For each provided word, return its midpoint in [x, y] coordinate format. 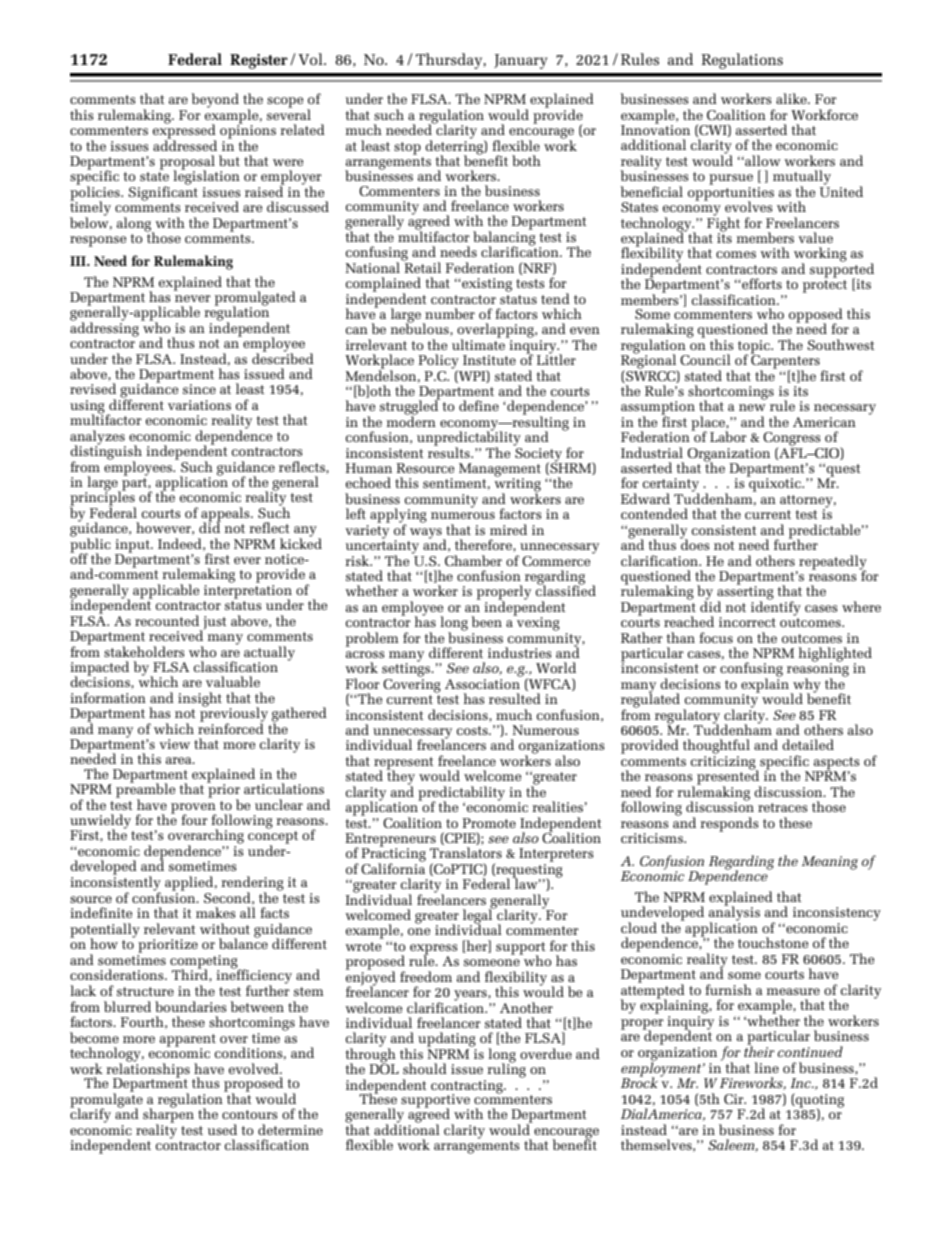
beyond [215, 100]
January [520, 61]
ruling [506, 1069]
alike [792, 98]
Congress [792, 440]
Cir [735, 1099]
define [479, 405]
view [174, 744]
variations [199, 405]
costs [473, 730]
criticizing [724, 764]
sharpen [168, 1115]
